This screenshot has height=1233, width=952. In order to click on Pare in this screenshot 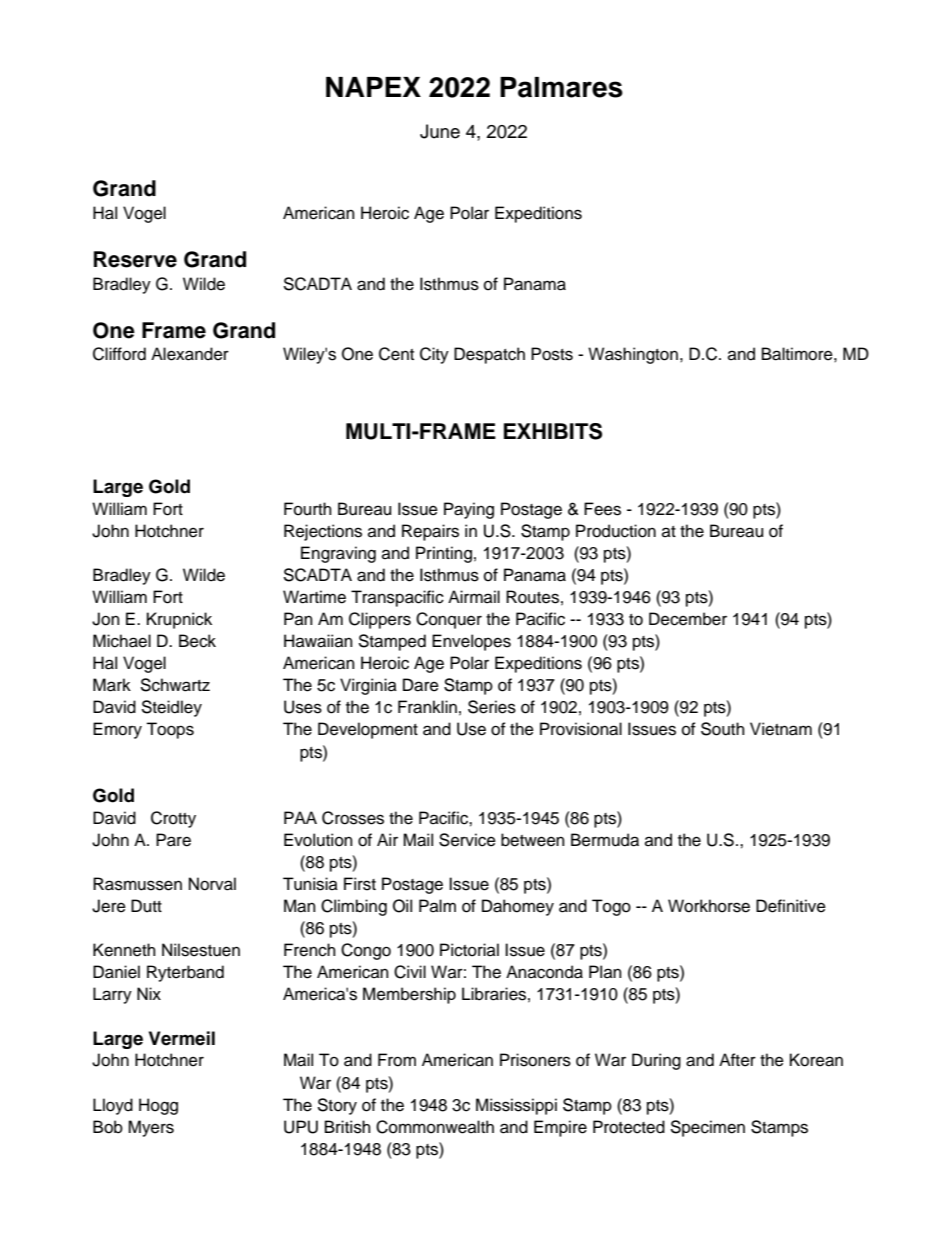, I will do `click(173, 840)`.
